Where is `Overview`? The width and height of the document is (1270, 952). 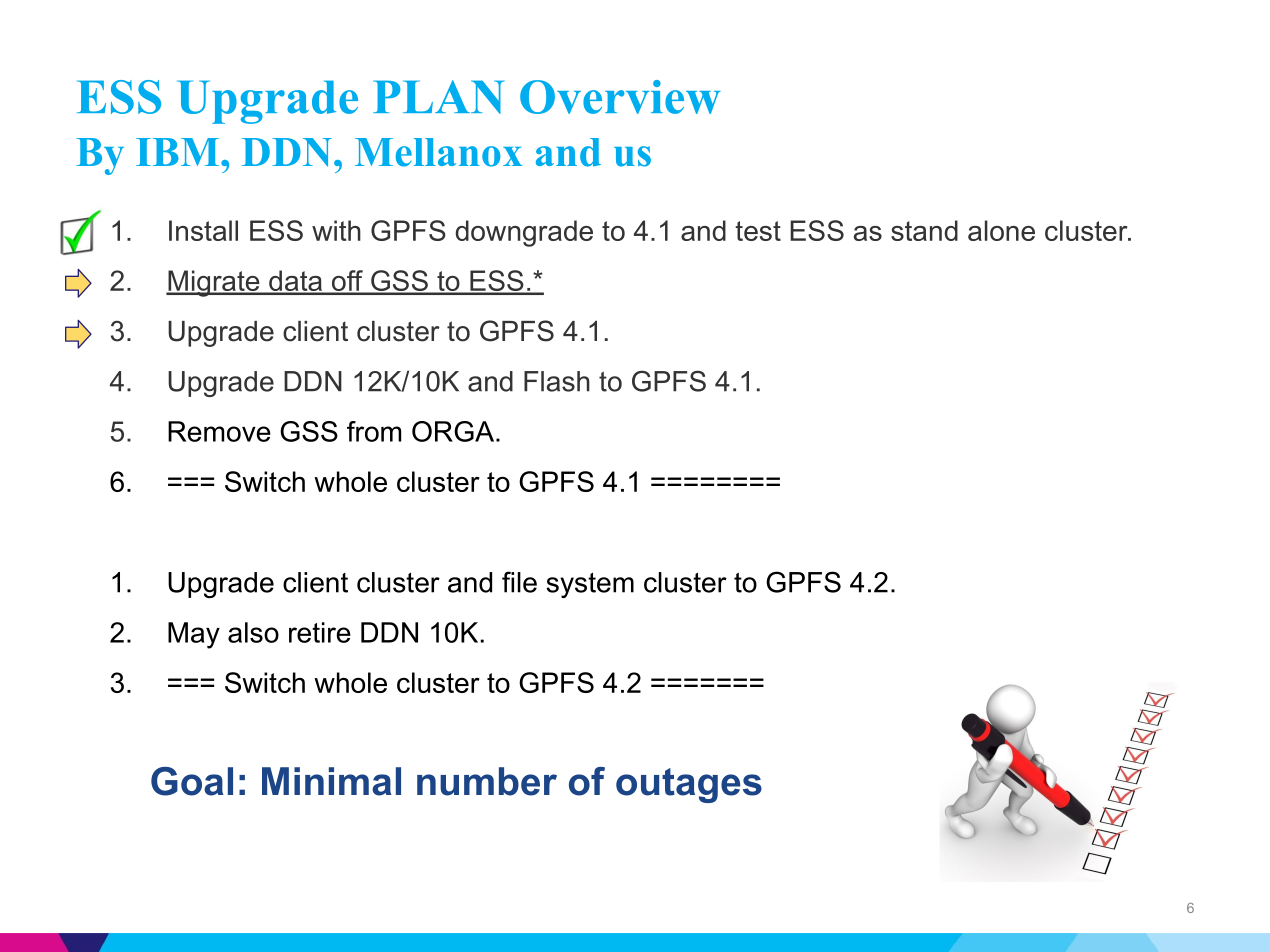 Overview is located at coordinates (620, 97).
